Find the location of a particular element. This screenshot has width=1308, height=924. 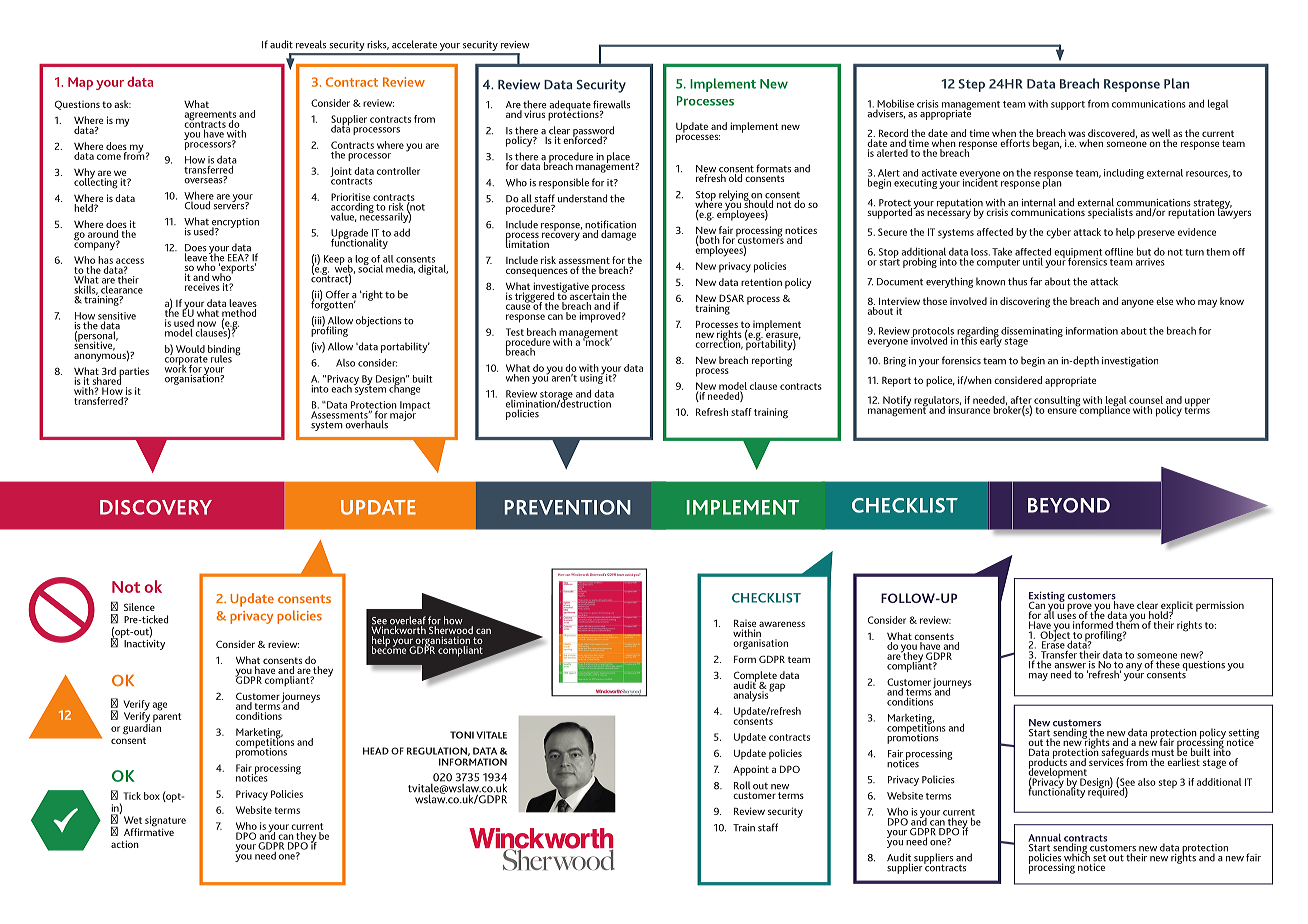

overhauls is located at coordinates (366, 423).
